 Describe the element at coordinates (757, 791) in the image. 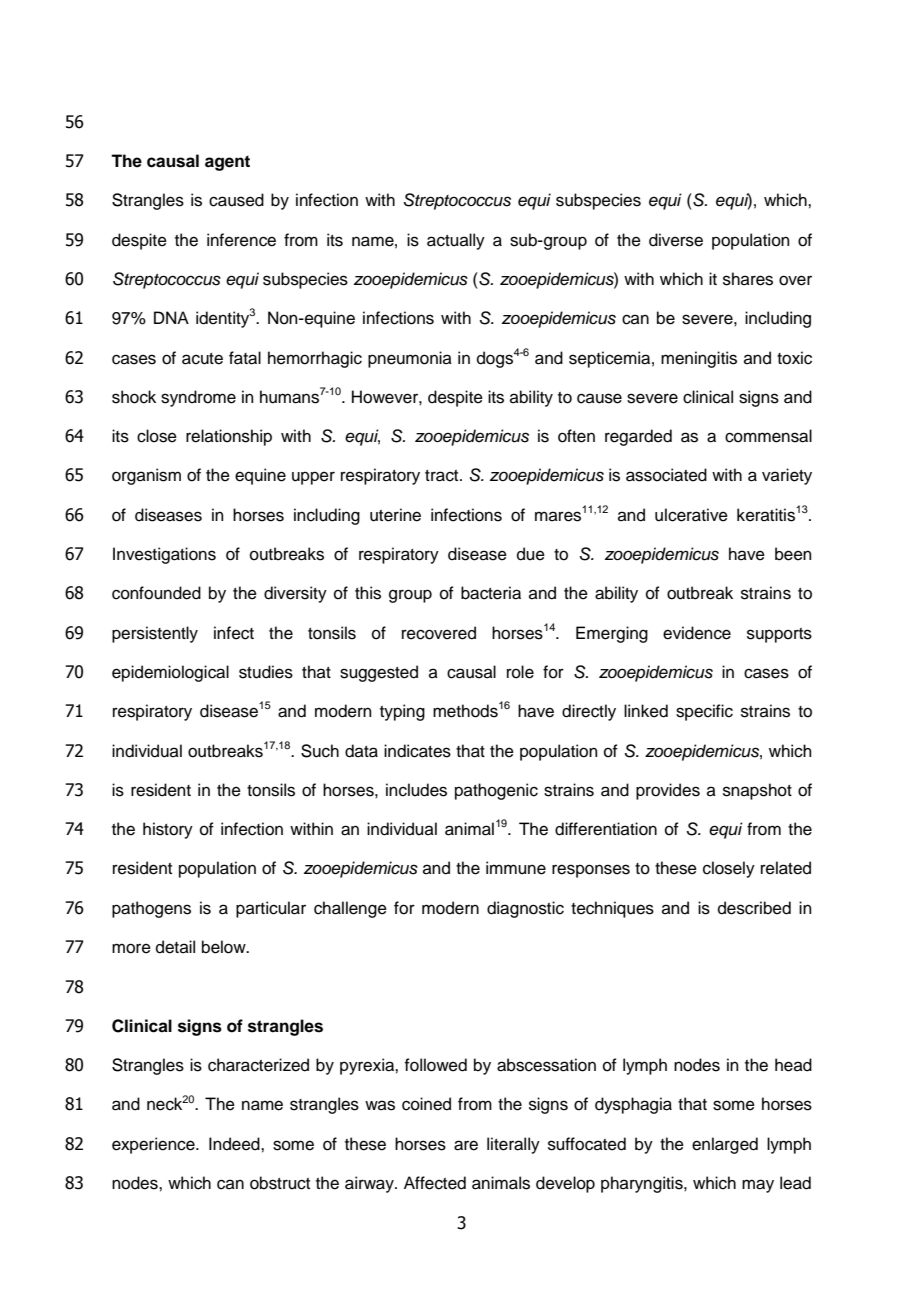

I see `snapshot` at that location.
